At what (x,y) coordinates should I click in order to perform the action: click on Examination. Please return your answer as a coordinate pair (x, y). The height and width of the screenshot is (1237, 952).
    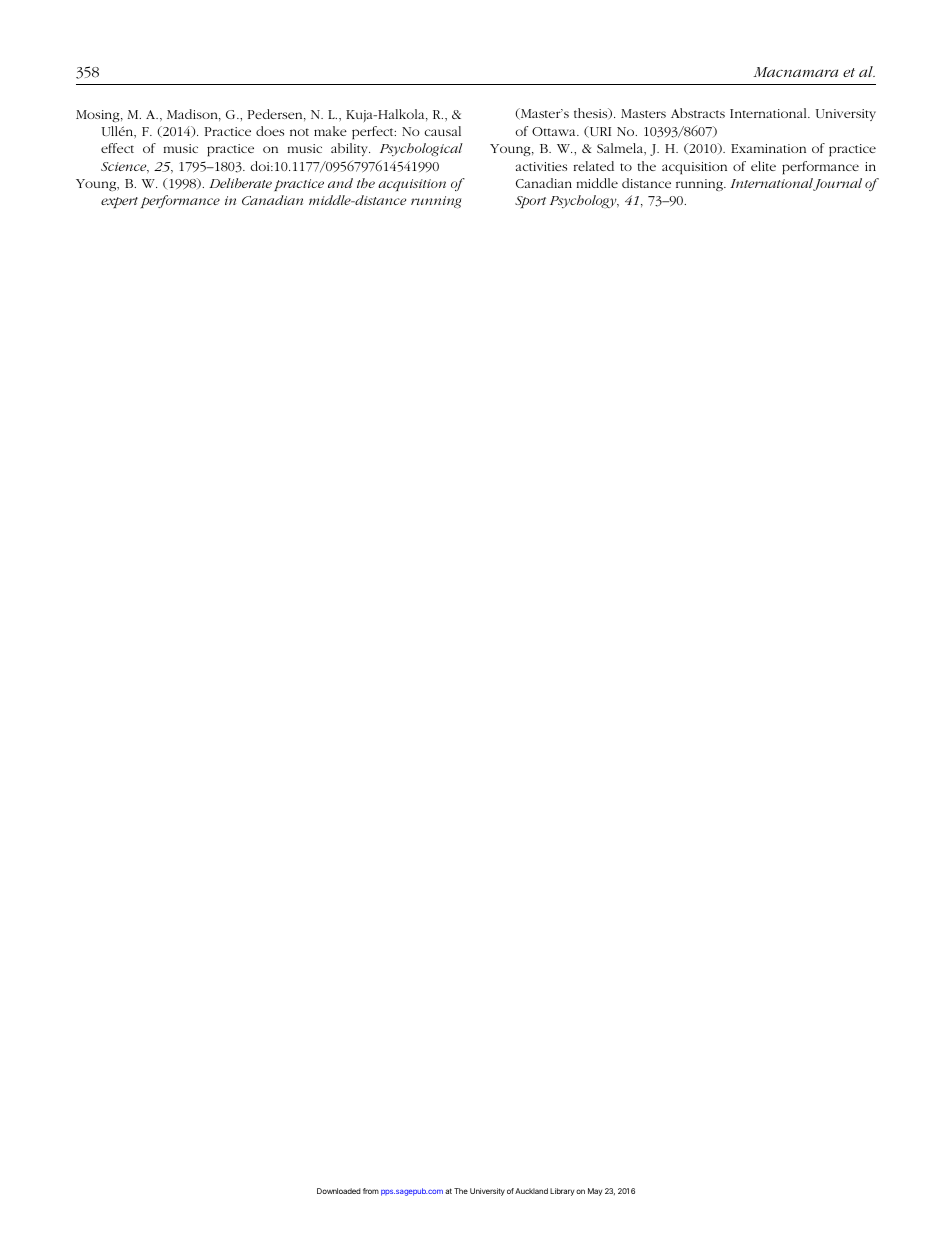
    Looking at the image, I should click on (768, 148).
